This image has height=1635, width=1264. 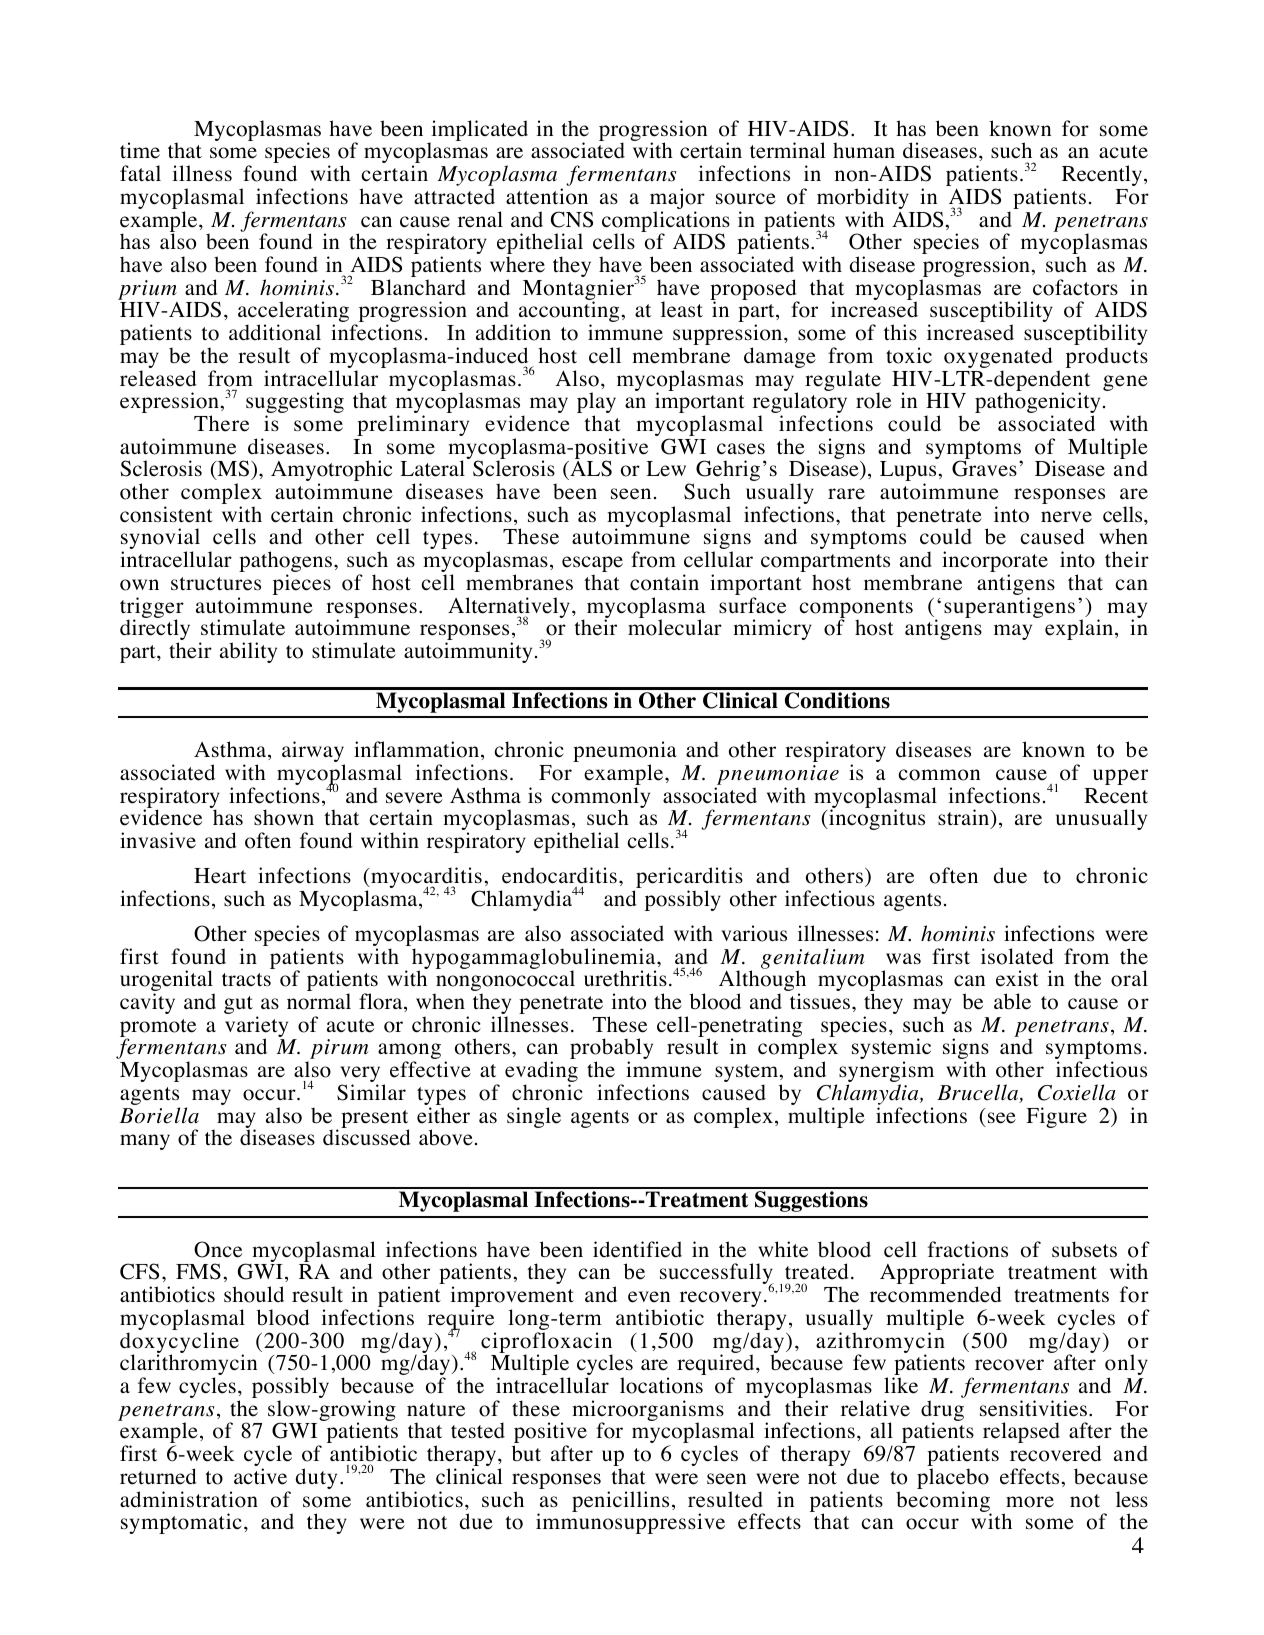 I want to click on Figure, so click(x=1056, y=1117).
